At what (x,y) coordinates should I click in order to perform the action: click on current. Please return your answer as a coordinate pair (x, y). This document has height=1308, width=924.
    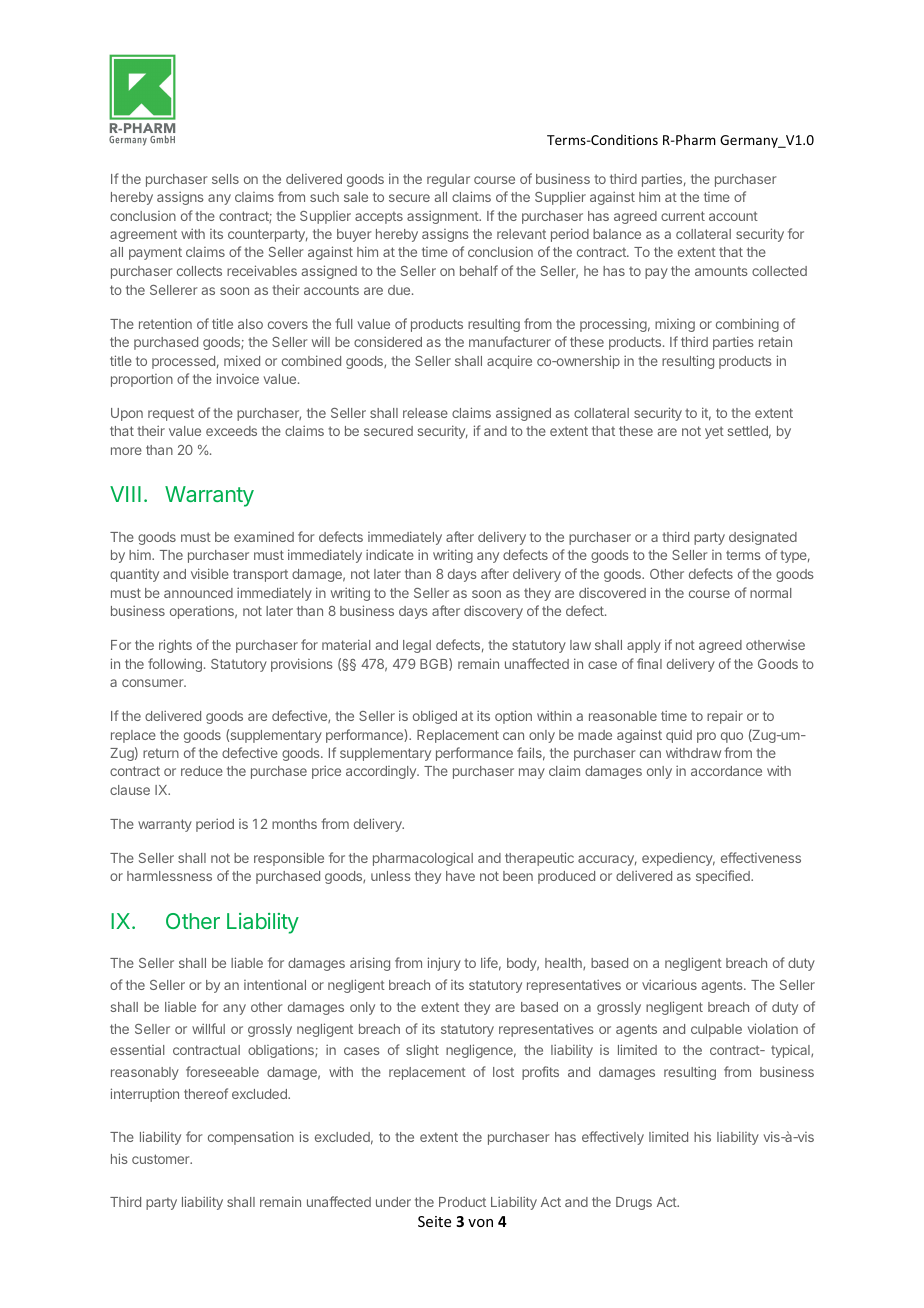
    Looking at the image, I should click on (683, 216).
